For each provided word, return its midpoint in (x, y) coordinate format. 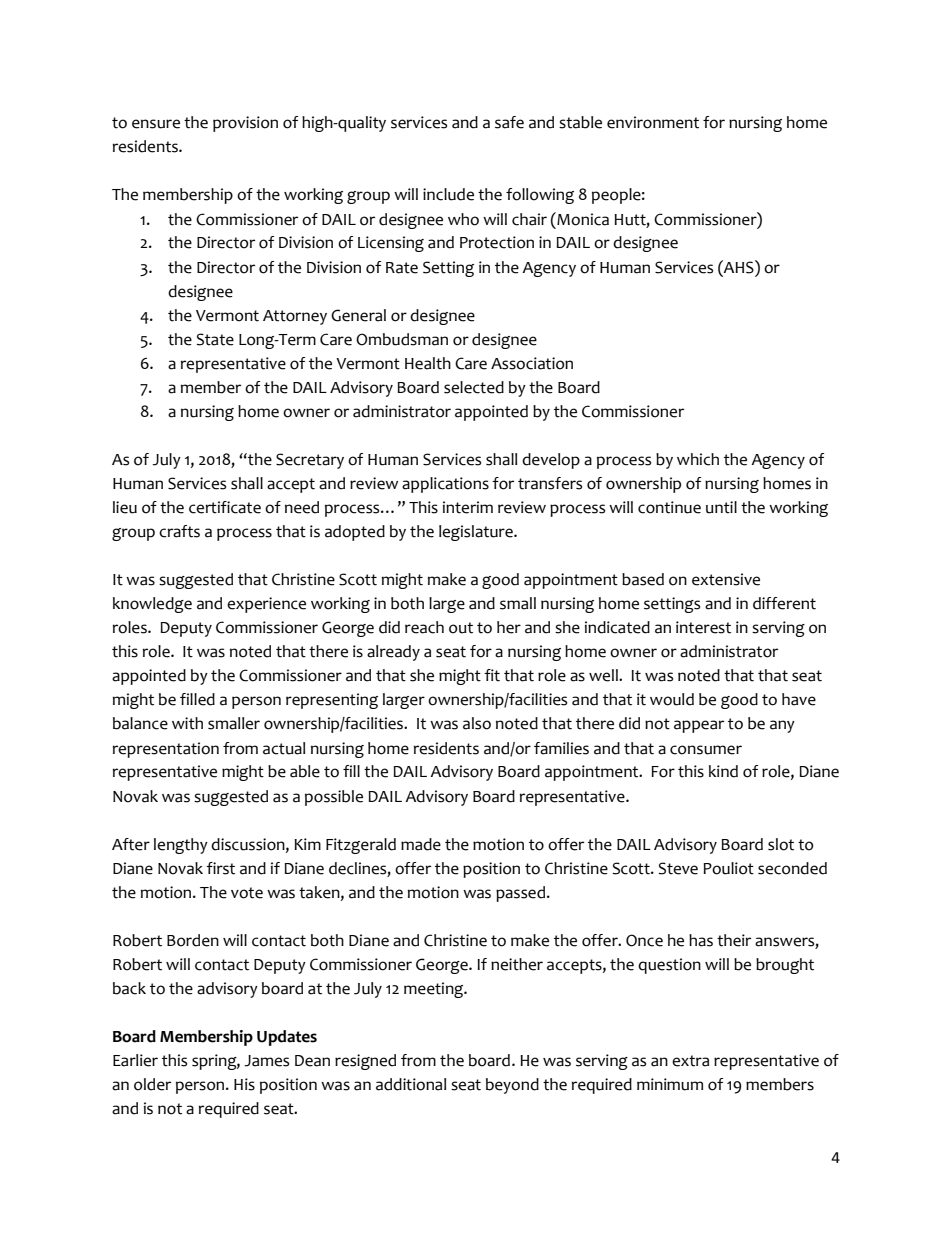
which (698, 459)
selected (474, 387)
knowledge (152, 605)
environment (653, 122)
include (448, 194)
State (215, 339)
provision (245, 124)
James (266, 1061)
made (421, 844)
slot (781, 844)
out (461, 628)
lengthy (181, 846)
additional (411, 1084)
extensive (726, 579)
